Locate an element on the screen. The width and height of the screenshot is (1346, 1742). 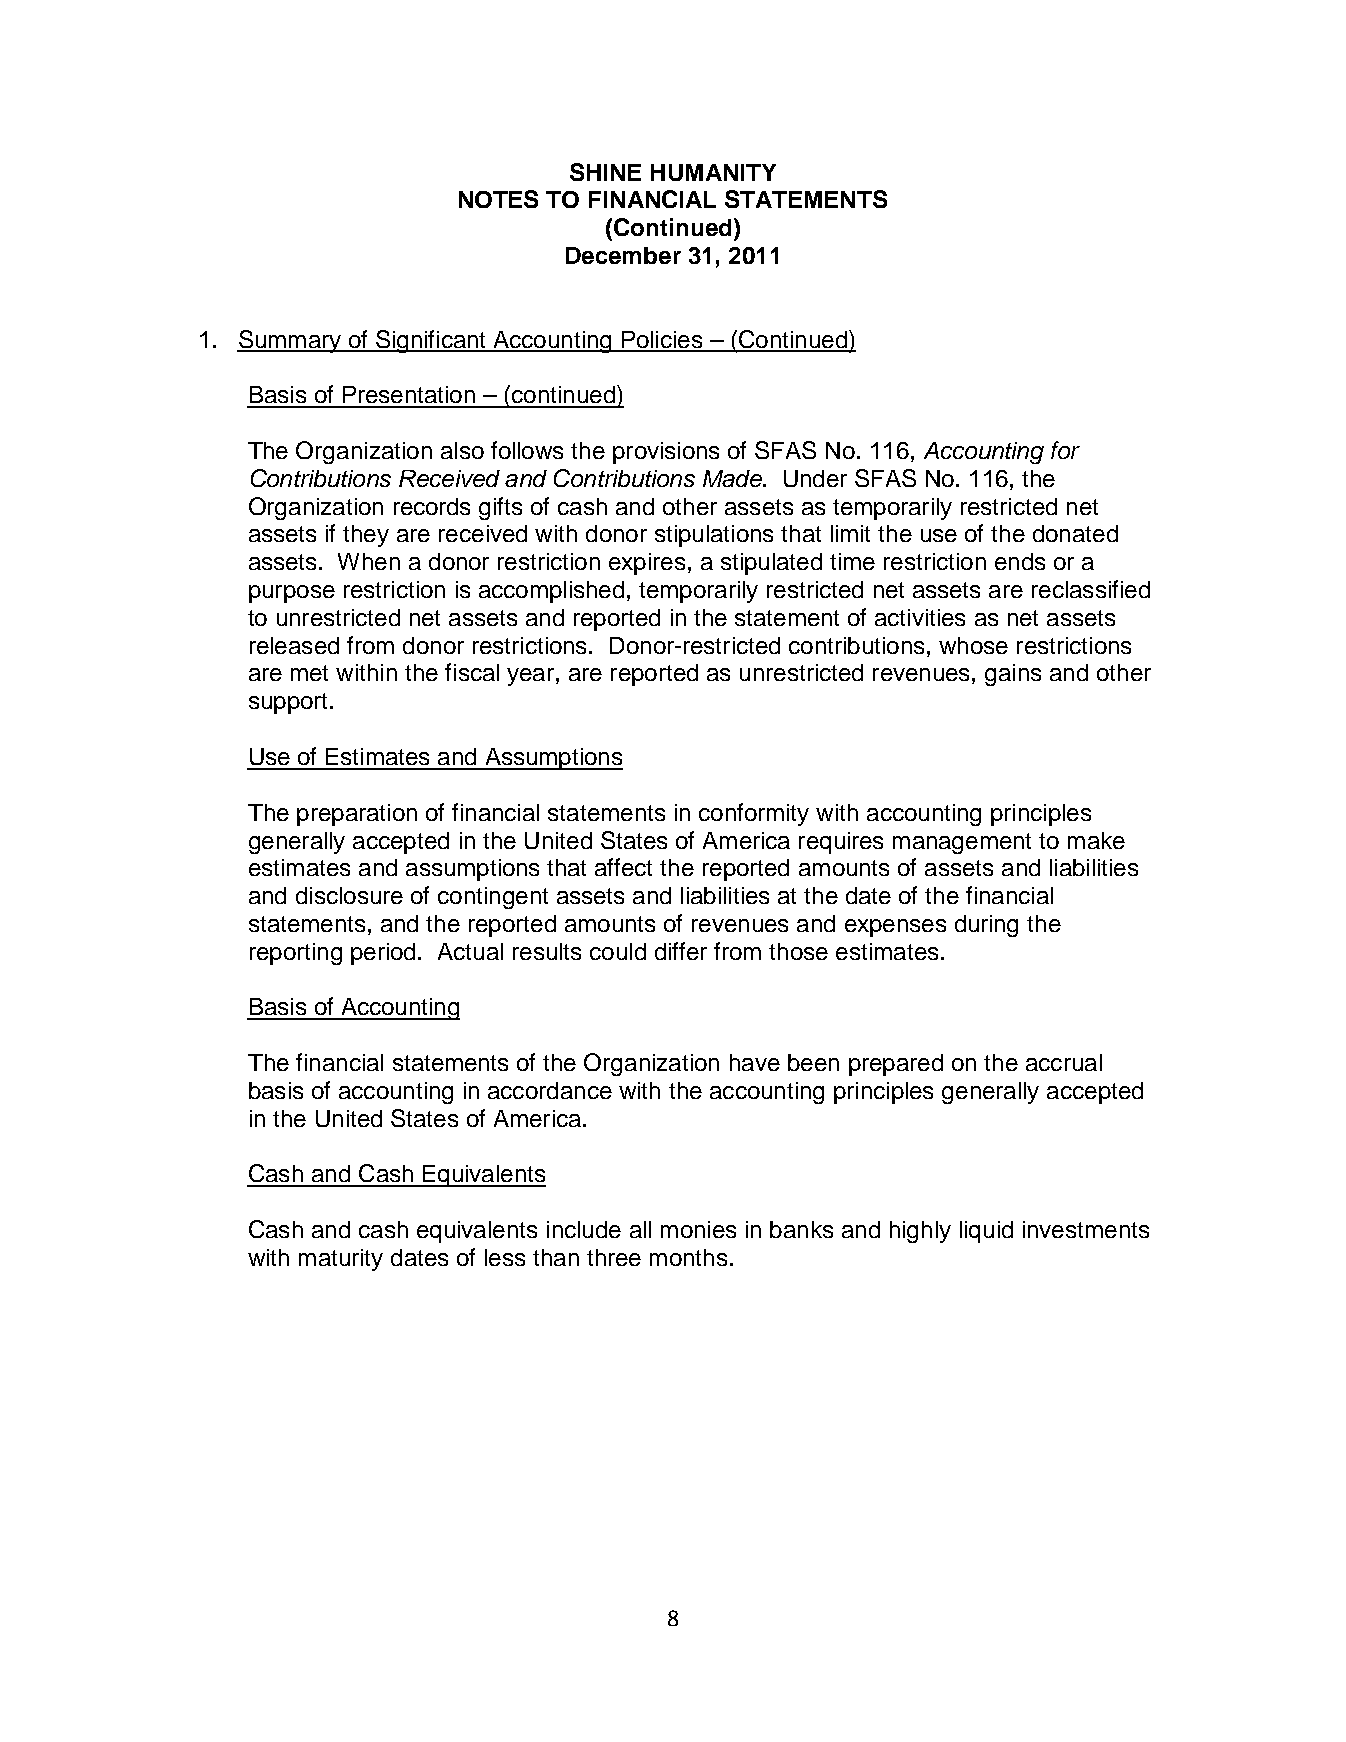
monies is located at coordinates (698, 1229).
